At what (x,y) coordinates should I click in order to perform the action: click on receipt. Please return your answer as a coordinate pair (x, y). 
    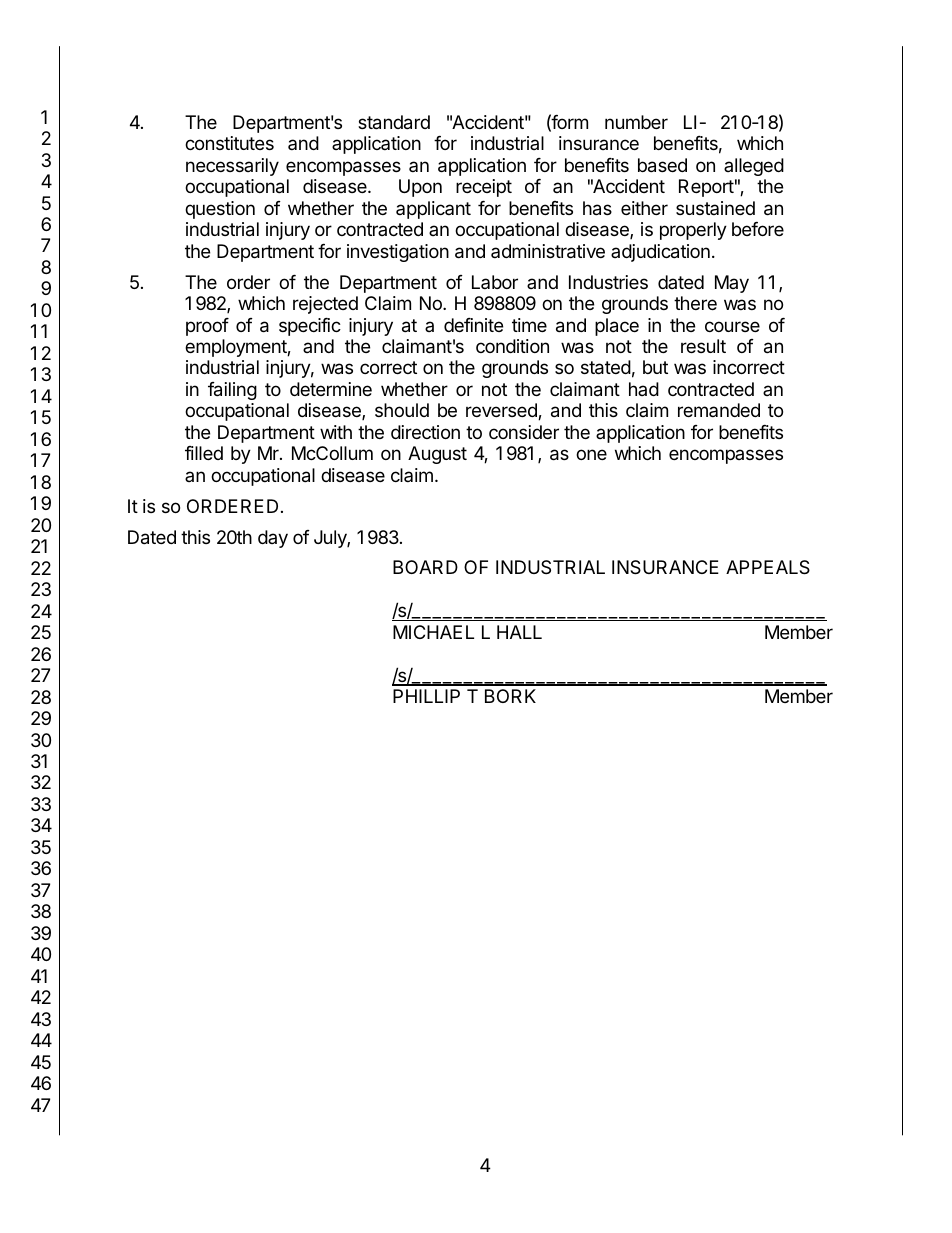
    Looking at the image, I should click on (484, 188).
